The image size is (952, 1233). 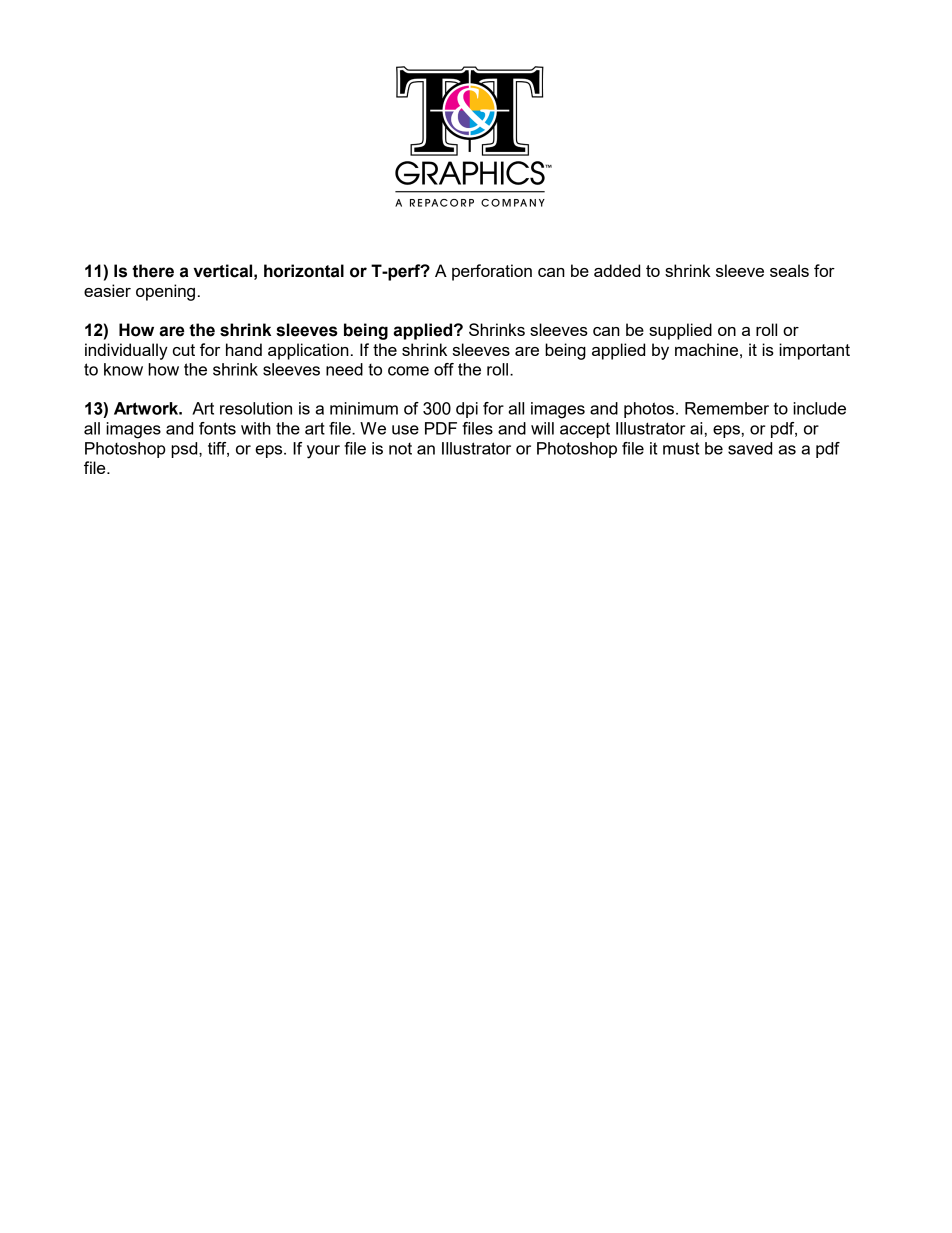 What do you see at coordinates (153, 271) in the screenshot?
I see `there` at bounding box center [153, 271].
